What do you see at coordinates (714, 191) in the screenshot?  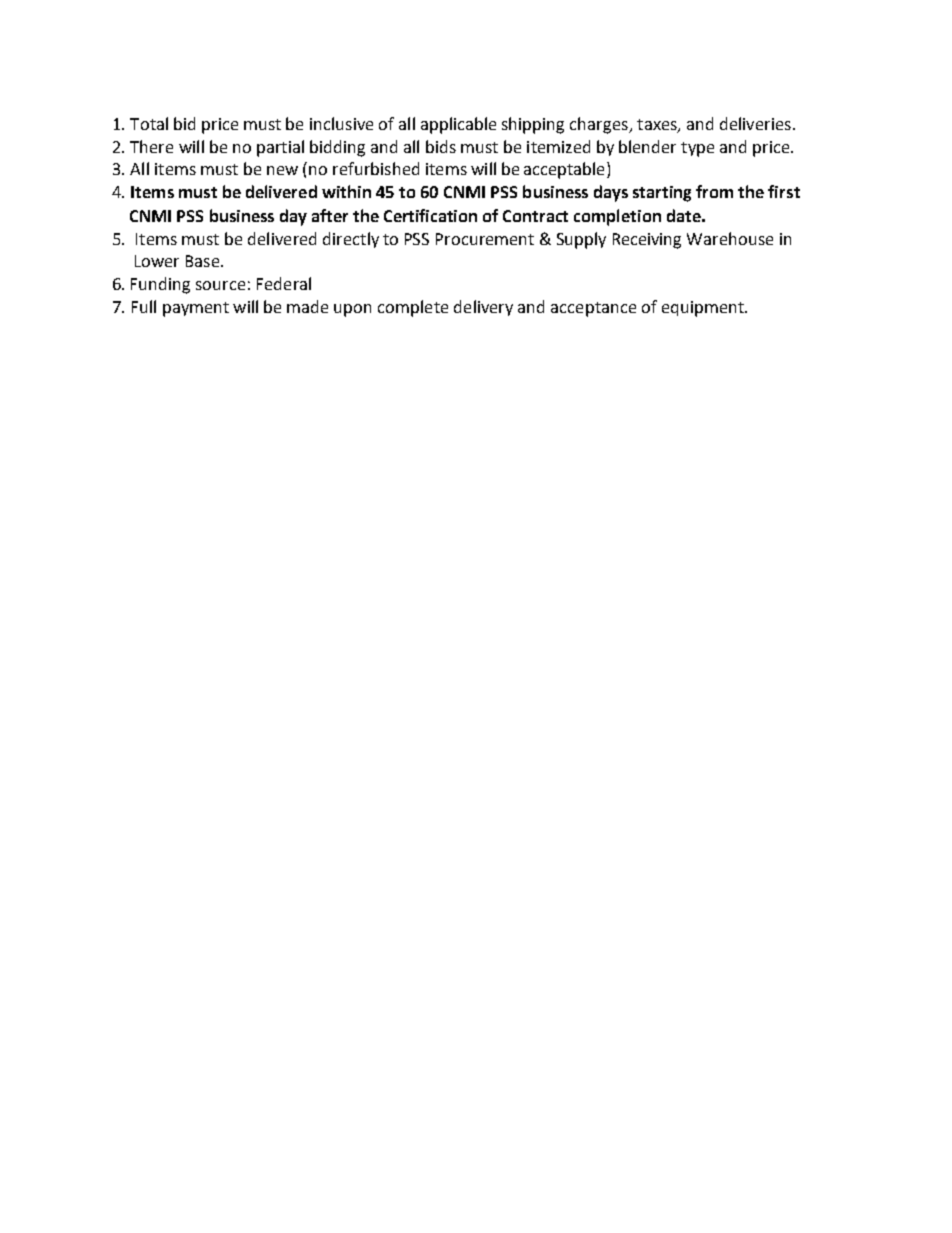 I see `from` at bounding box center [714, 191].
